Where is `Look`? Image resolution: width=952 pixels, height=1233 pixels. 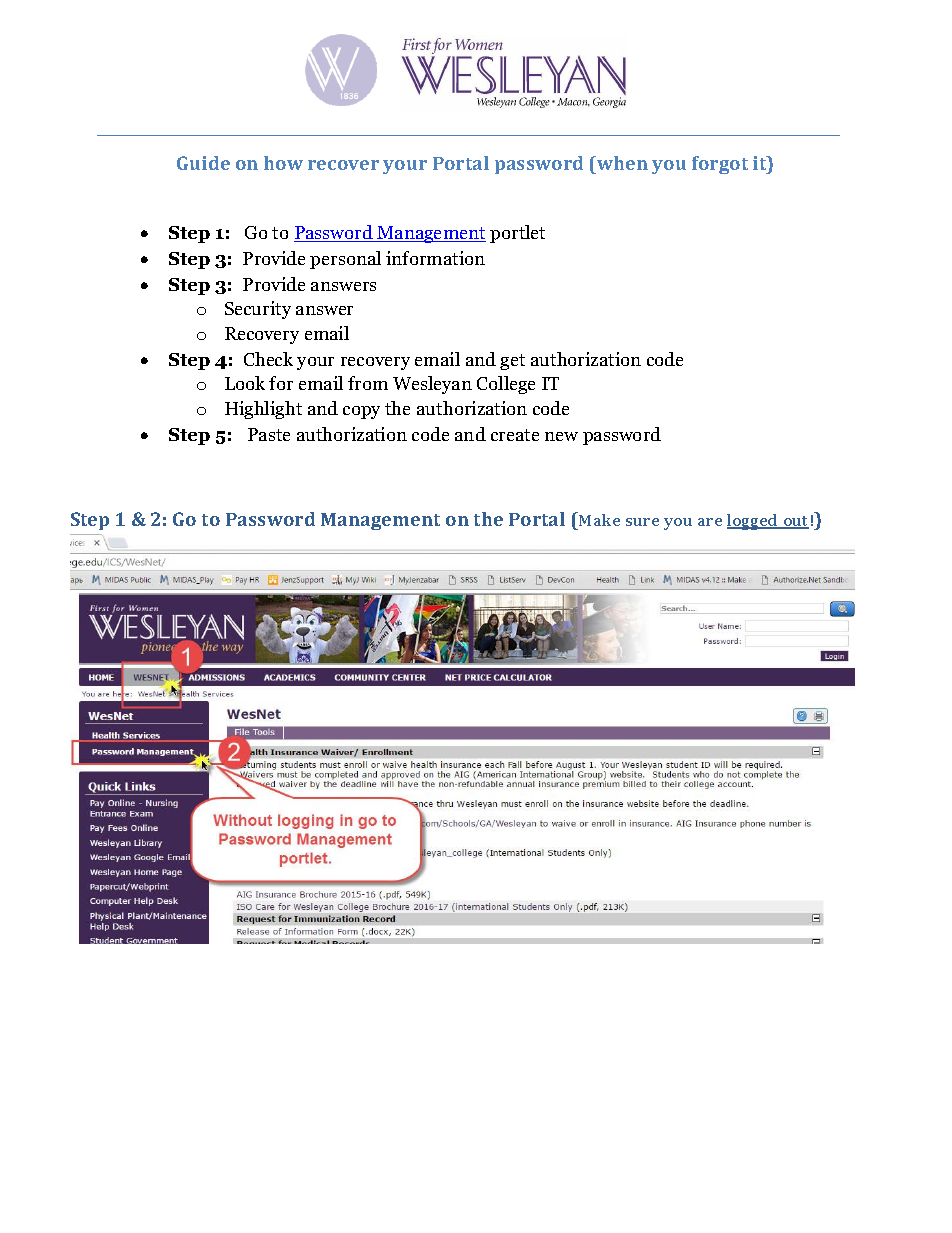 Look is located at coordinates (245, 383).
